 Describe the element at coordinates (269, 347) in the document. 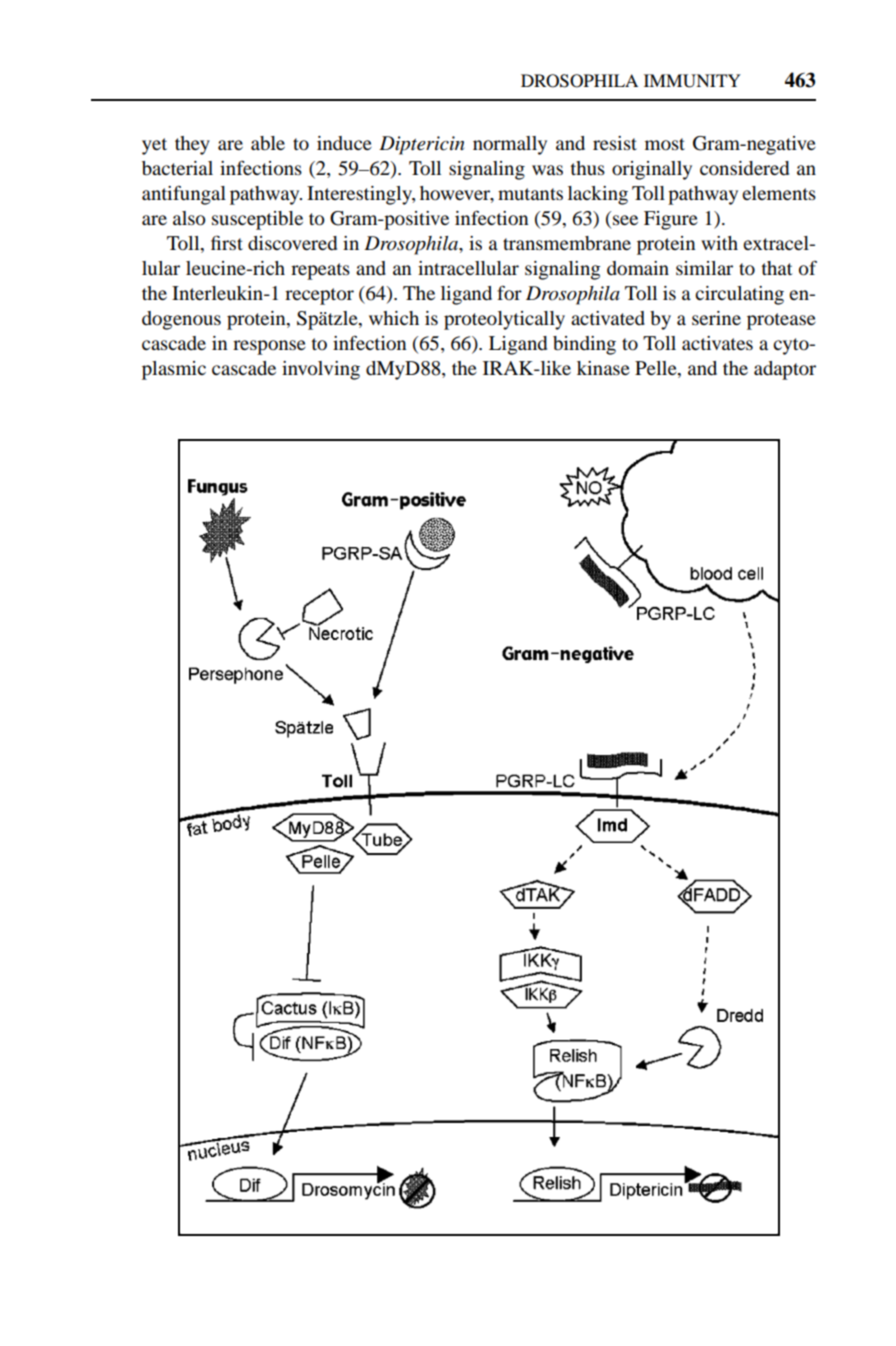

I see `response` at that location.
